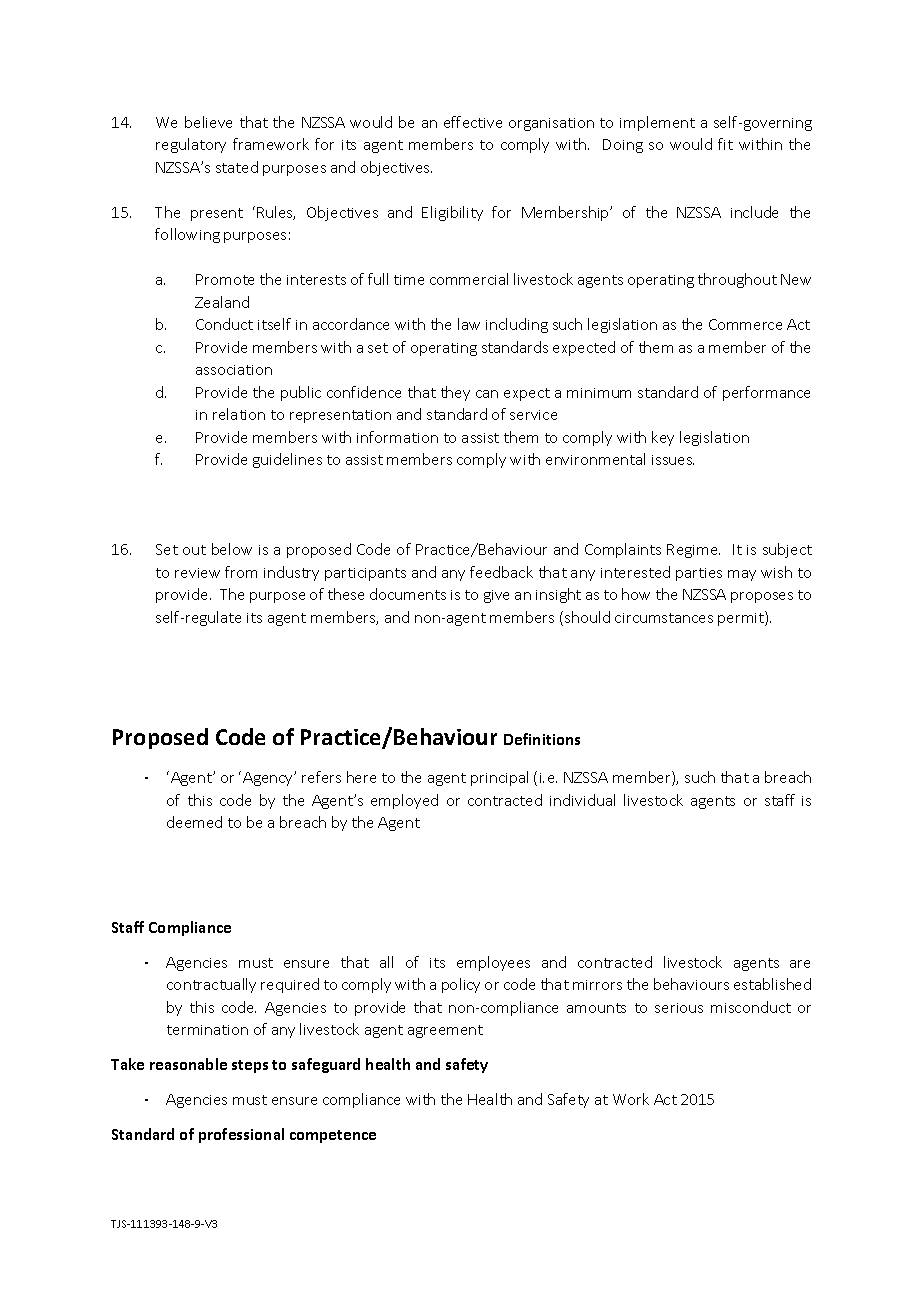 The width and height of the image is (924, 1308). I want to click on regulatory, so click(191, 145).
